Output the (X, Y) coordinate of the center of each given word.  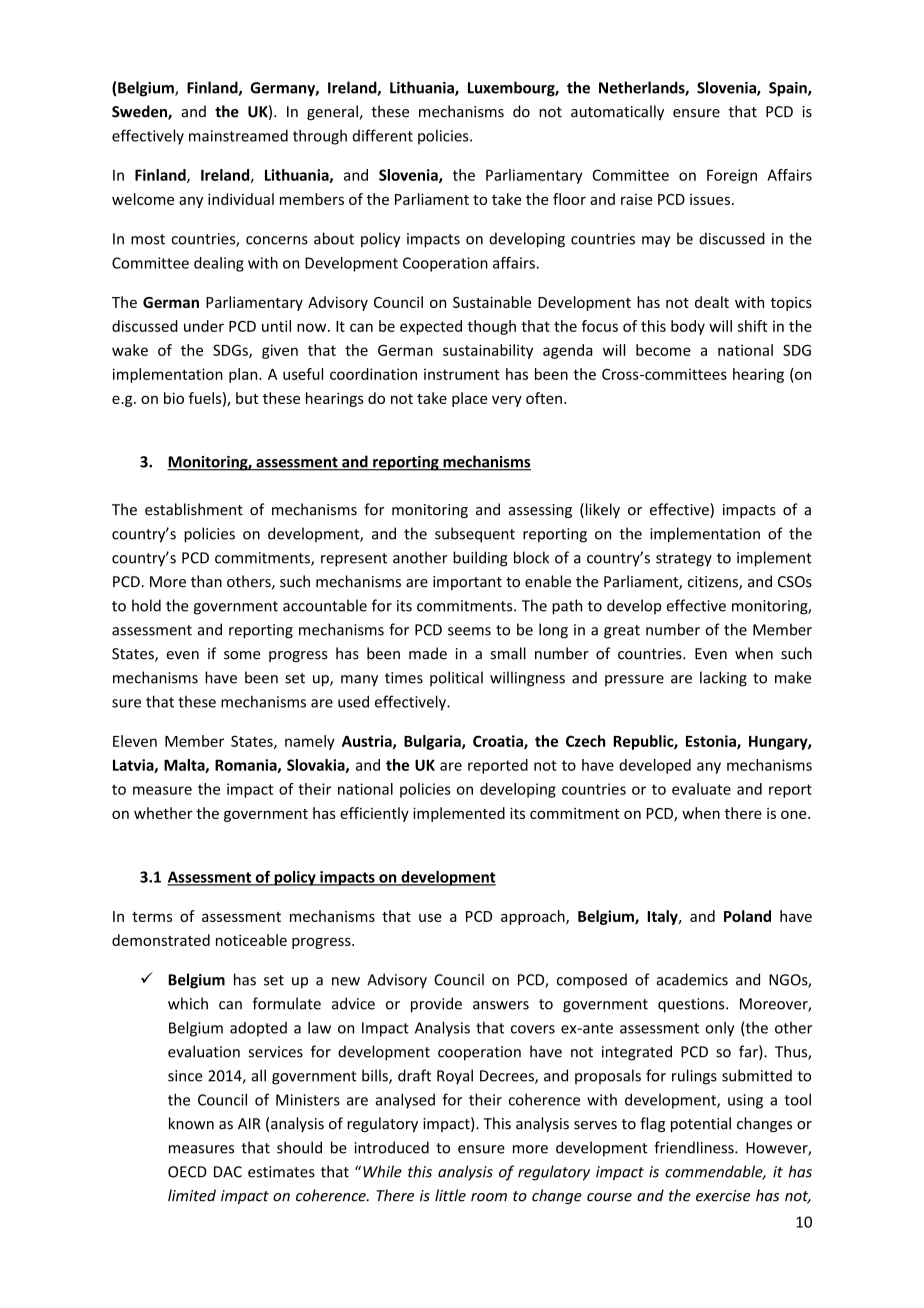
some (242, 655)
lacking (723, 679)
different (383, 135)
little (450, 1195)
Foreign (732, 176)
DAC (228, 1172)
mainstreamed (238, 135)
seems (469, 631)
